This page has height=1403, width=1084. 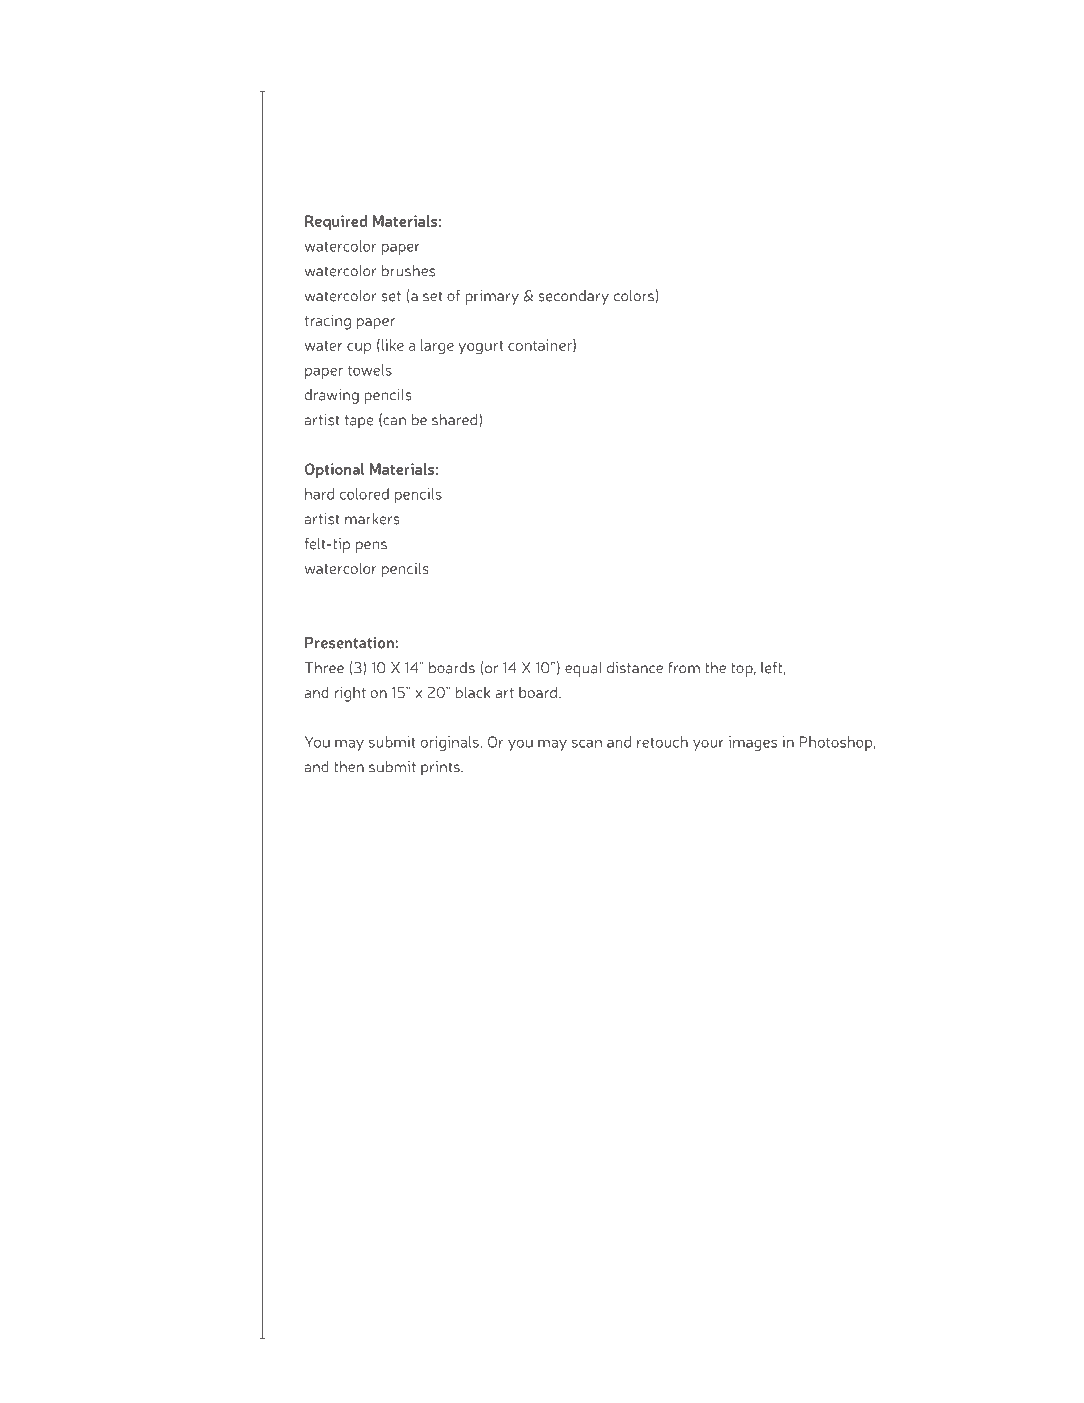 What do you see at coordinates (336, 222) in the page?
I see `Required` at bounding box center [336, 222].
